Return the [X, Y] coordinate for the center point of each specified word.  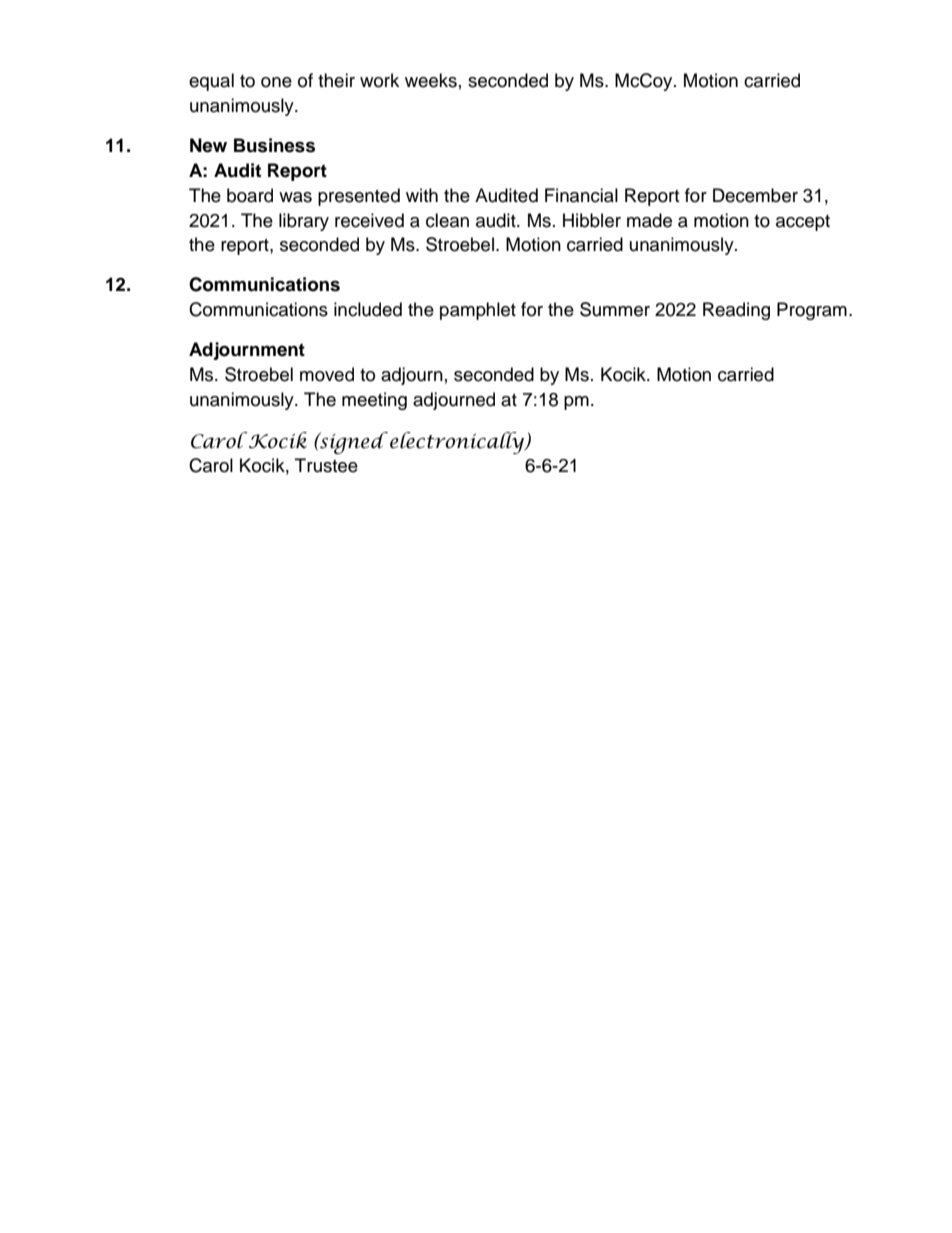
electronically [458, 443]
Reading [736, 311]
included [368, 309]
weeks [431, 80]
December [755, 195]
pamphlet [478, 311]
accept [803, 223]
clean [447, 220]
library [304, 222]
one [276, 82]
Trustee [326, 465]
